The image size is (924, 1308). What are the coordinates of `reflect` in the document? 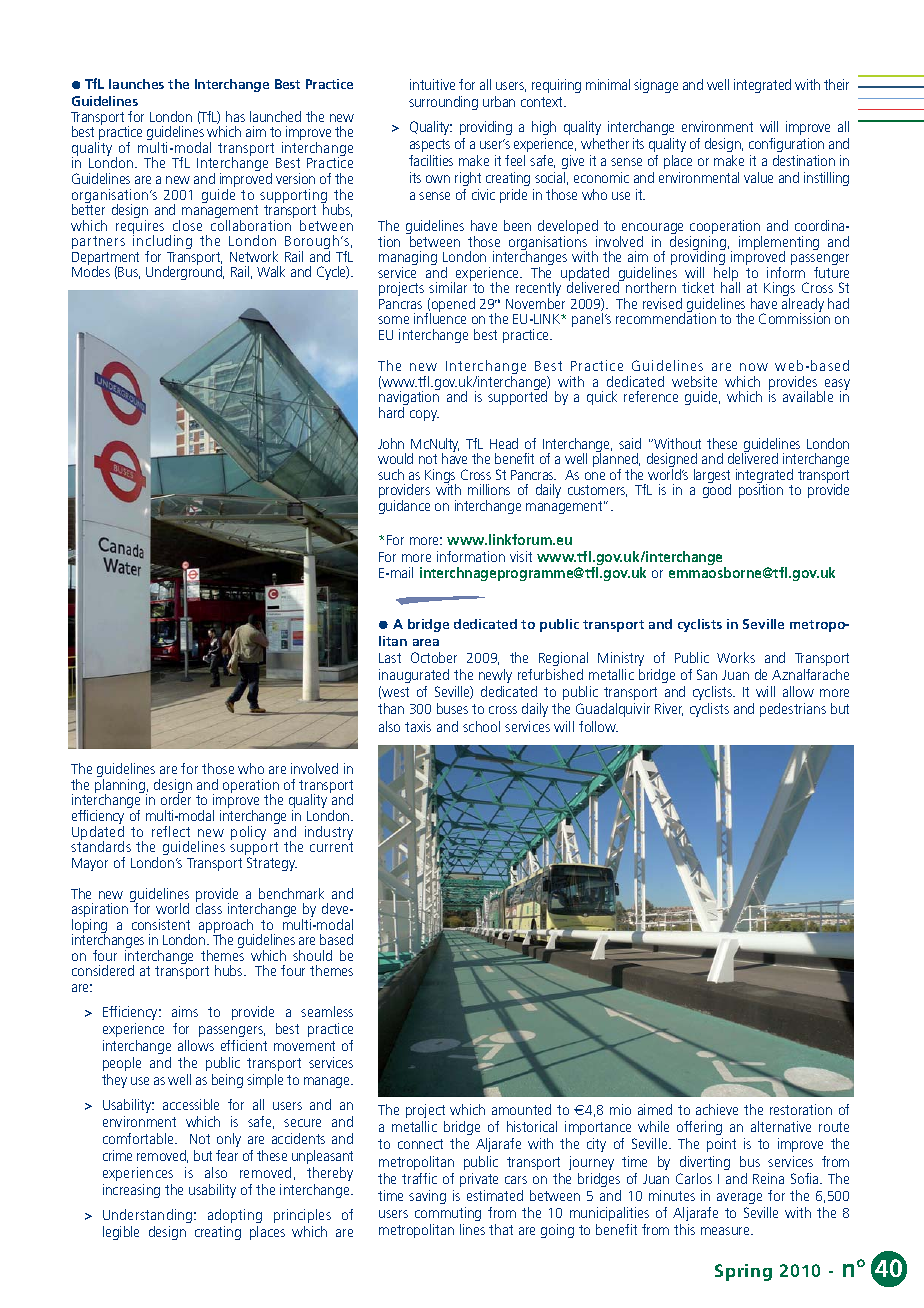 It's located at (171, 831).
